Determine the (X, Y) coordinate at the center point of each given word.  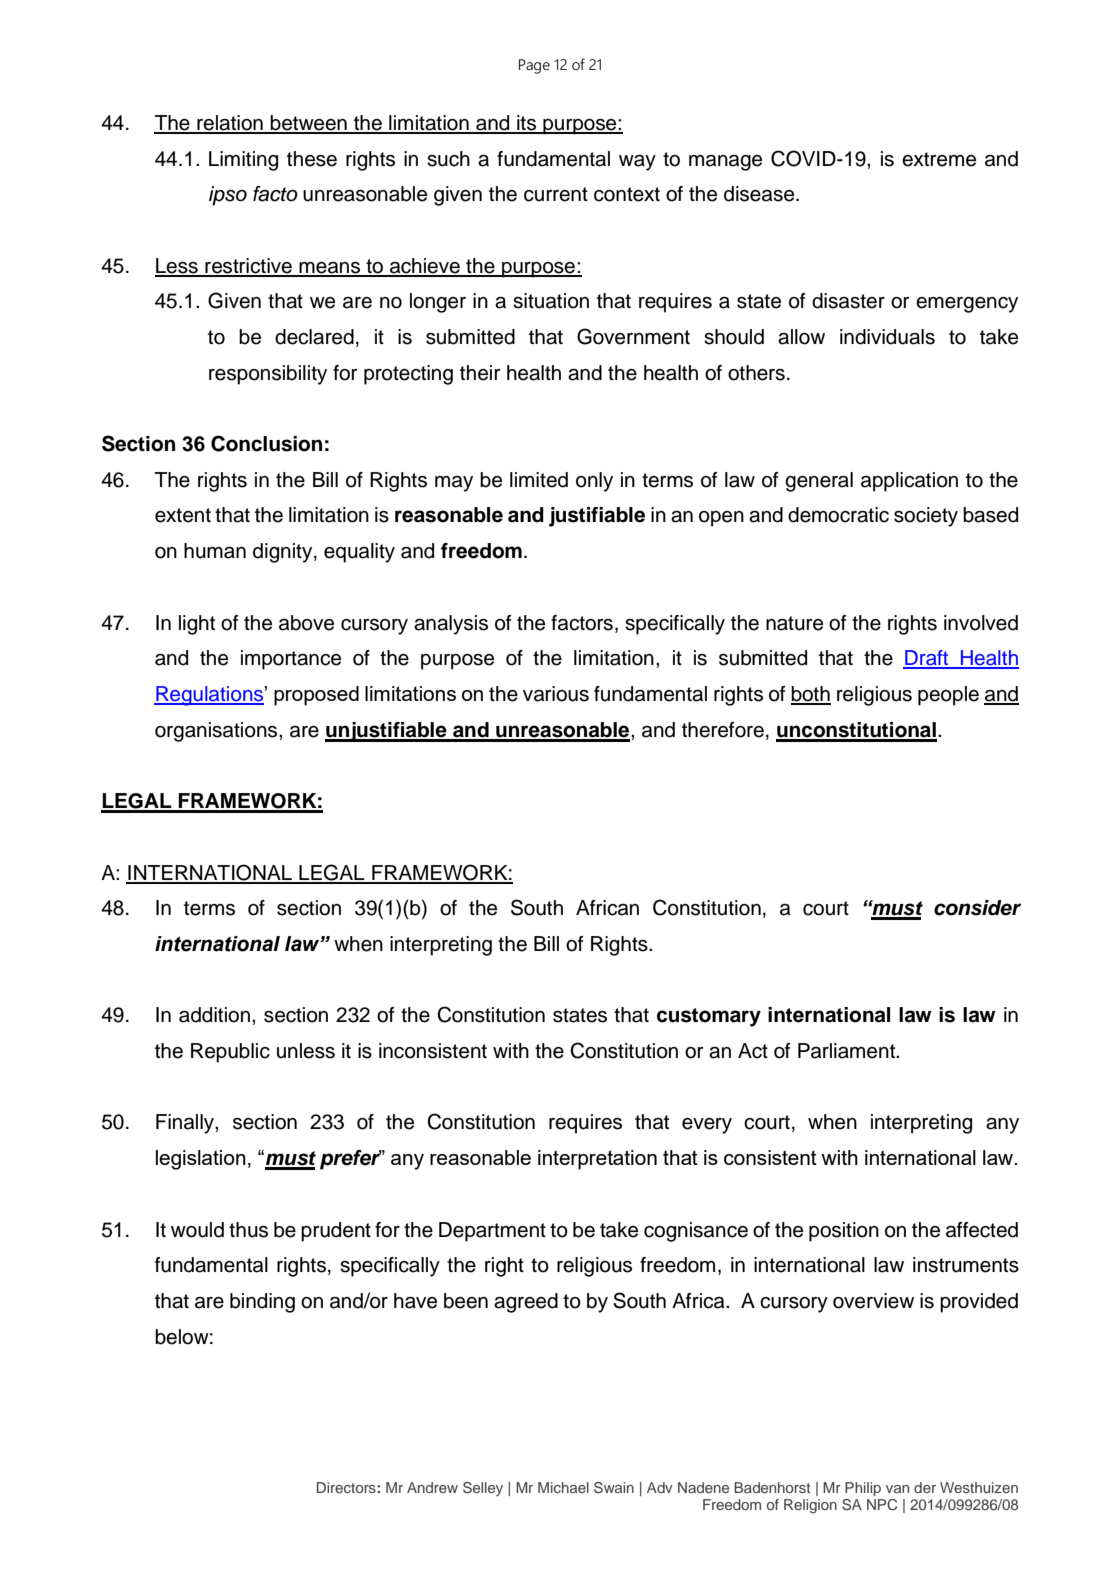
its (526, 124)
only (594, 482)
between (309, 124)
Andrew (432, 1487)
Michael (563, 1487)
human (215, 551)
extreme (939, 159)
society (926, 517)
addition (214, 1015)
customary (709, 1017)
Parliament (848, 1051)
